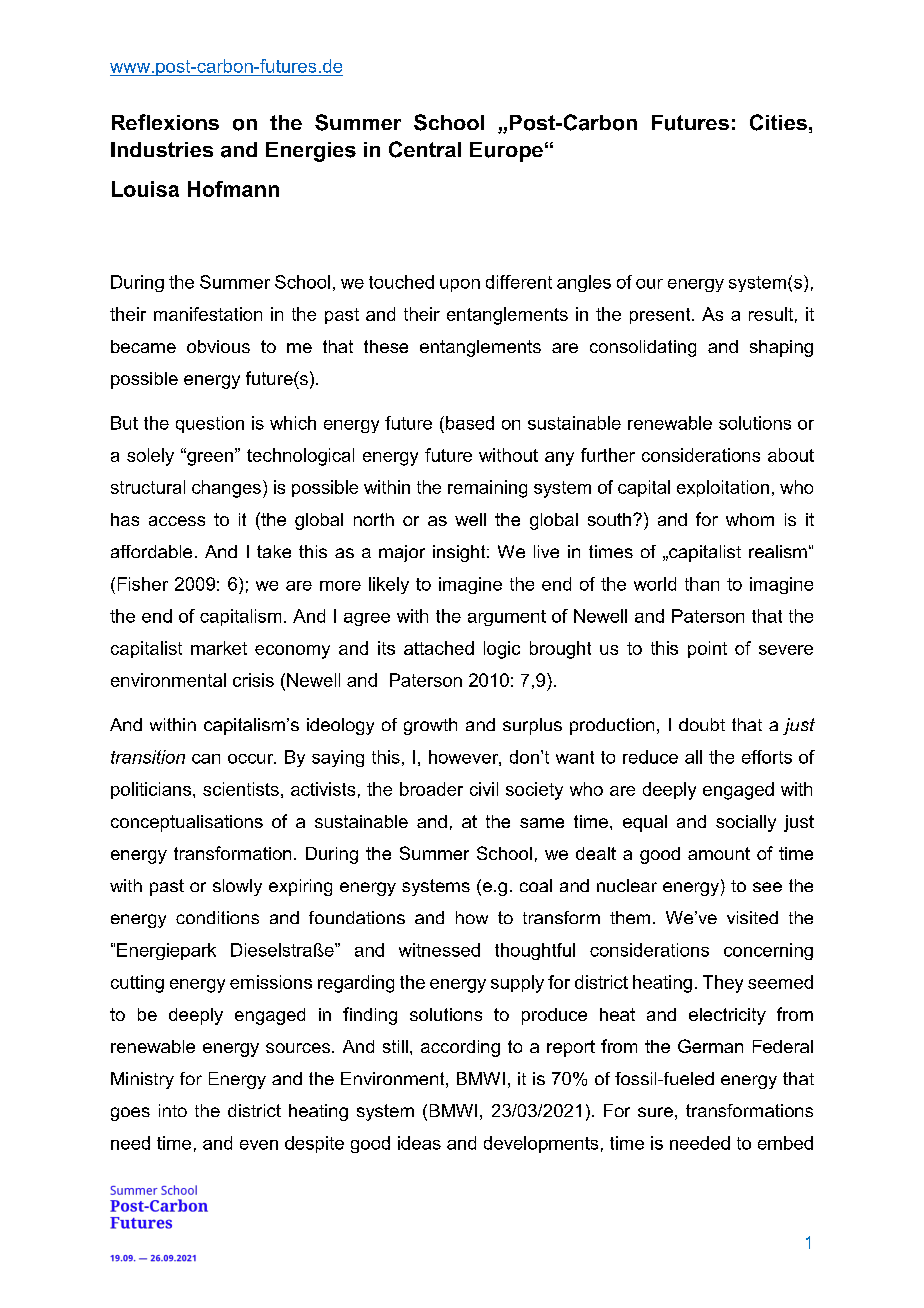 The width and height of the page is (924, 1308). I want to click on Cities, so click(778, 122).
